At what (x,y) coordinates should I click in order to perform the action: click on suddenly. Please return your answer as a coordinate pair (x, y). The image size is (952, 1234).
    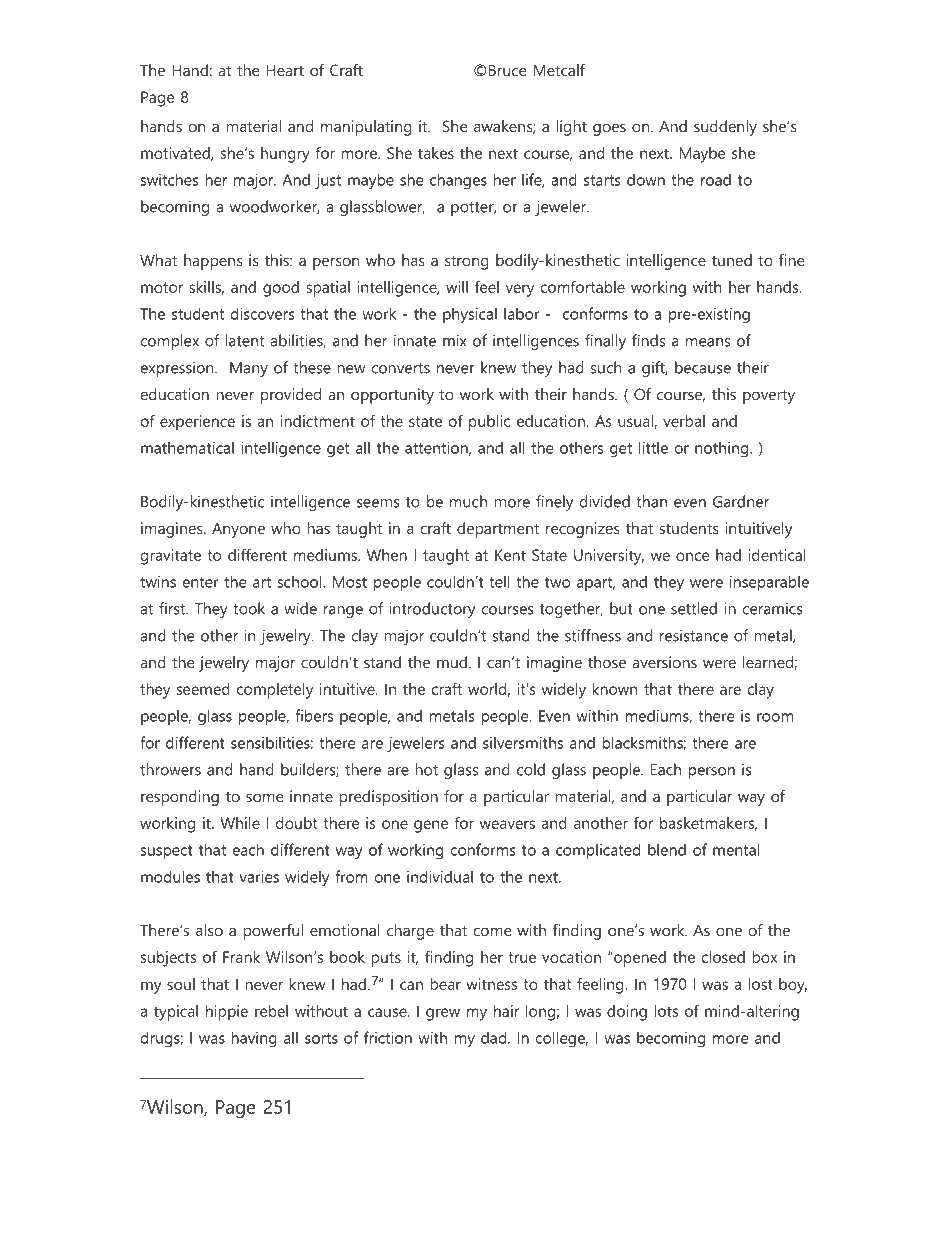
    Looking at the image, I should click on (725, 128).
